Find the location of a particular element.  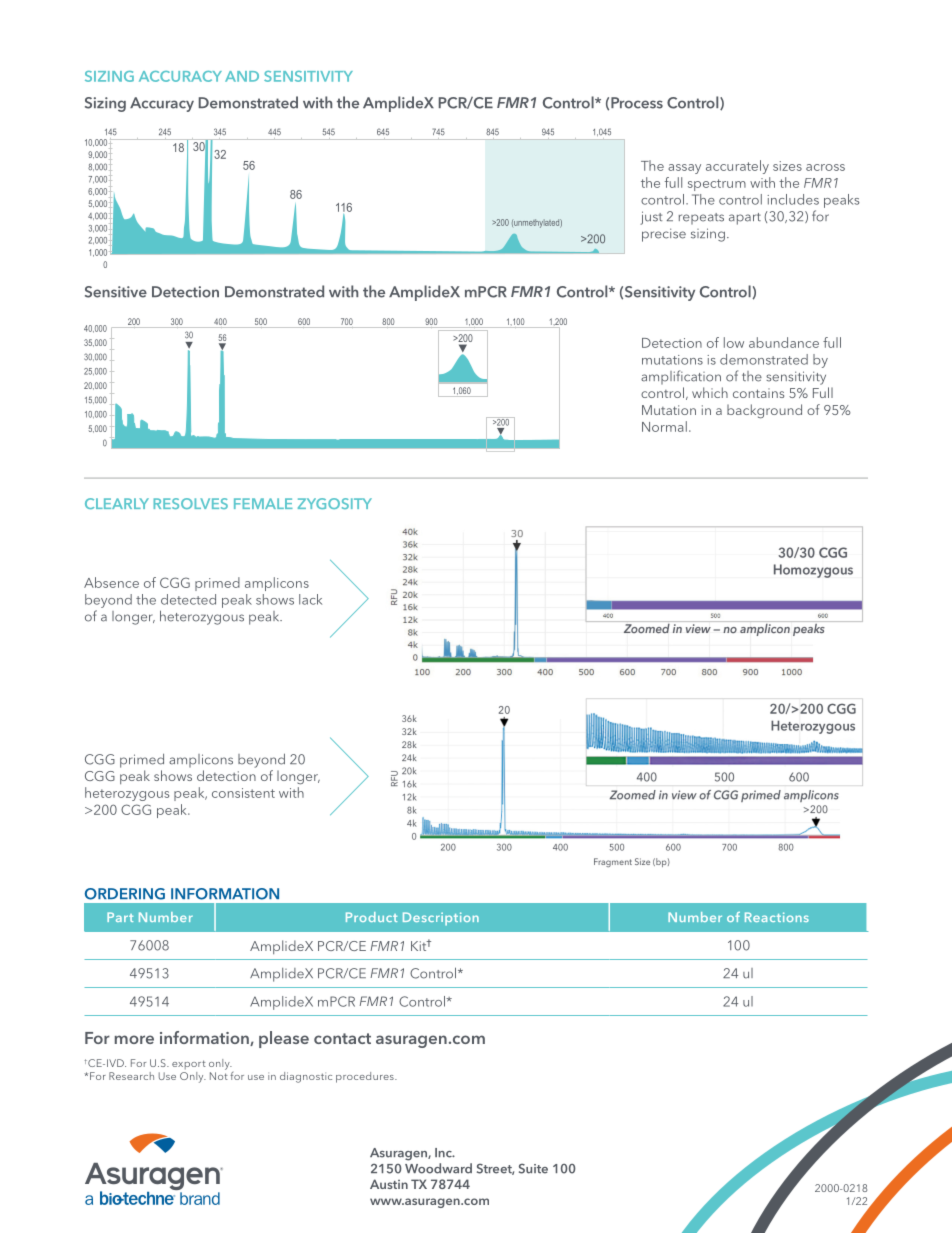

detected is located at coordinates (188, 599).
